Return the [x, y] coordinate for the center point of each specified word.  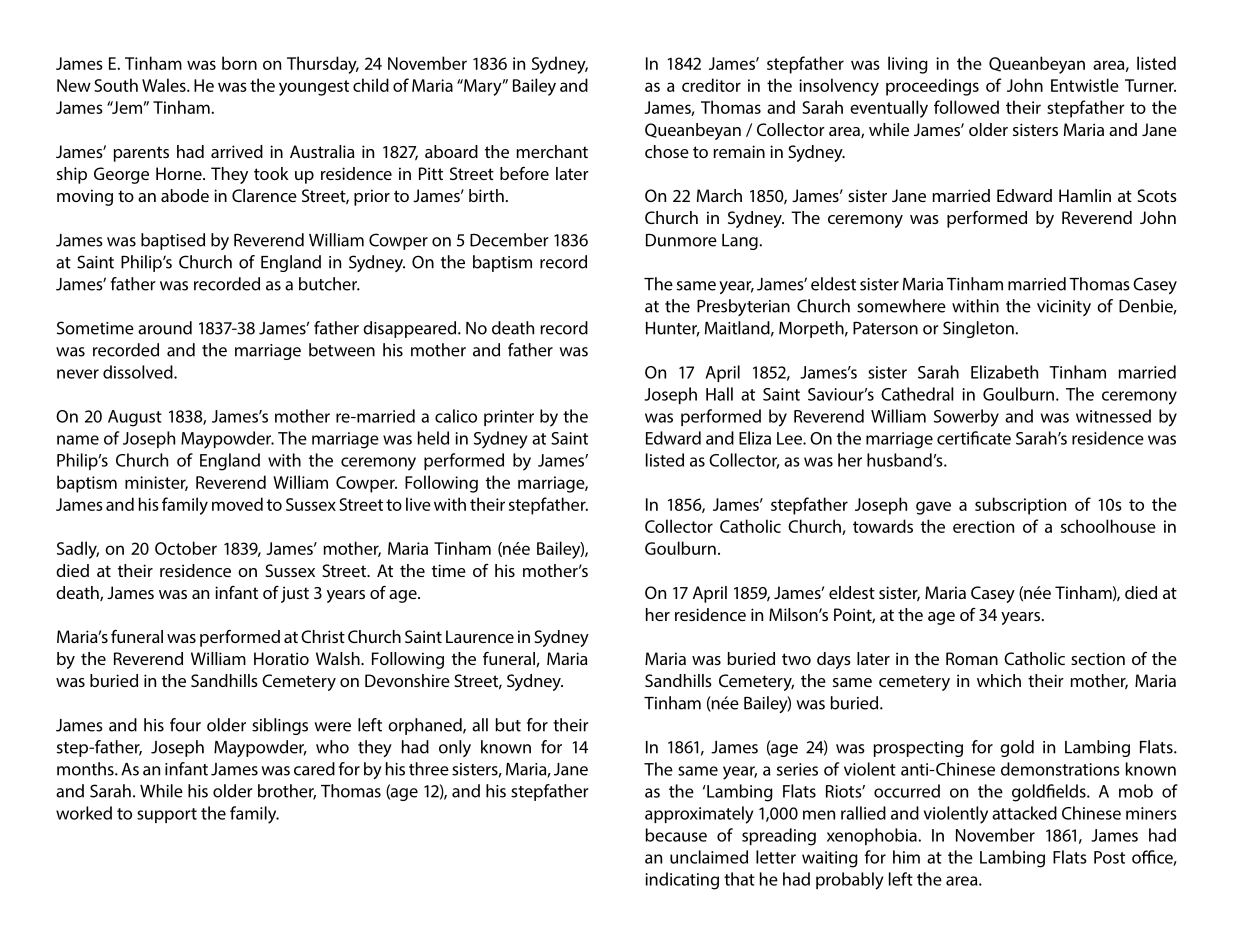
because [676, 835]
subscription [1020, 506]
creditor [711, 85]
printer [509, 418]
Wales [165, 85]
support [167, 815]
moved [237, 504]
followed [966, 107]
